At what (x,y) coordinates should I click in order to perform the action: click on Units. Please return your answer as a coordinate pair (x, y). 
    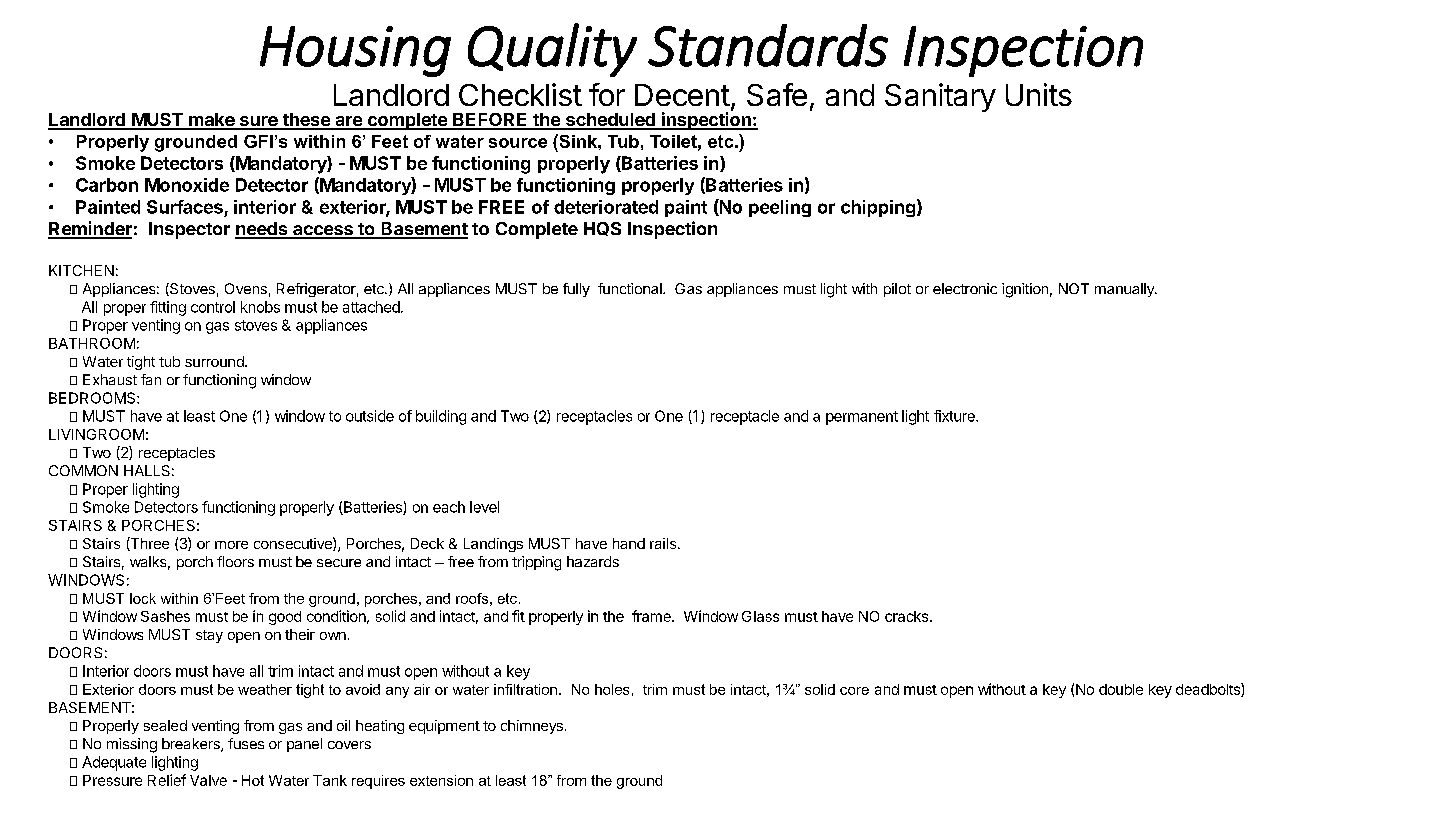
    Looking at the image, I should click on (1039, 94).
